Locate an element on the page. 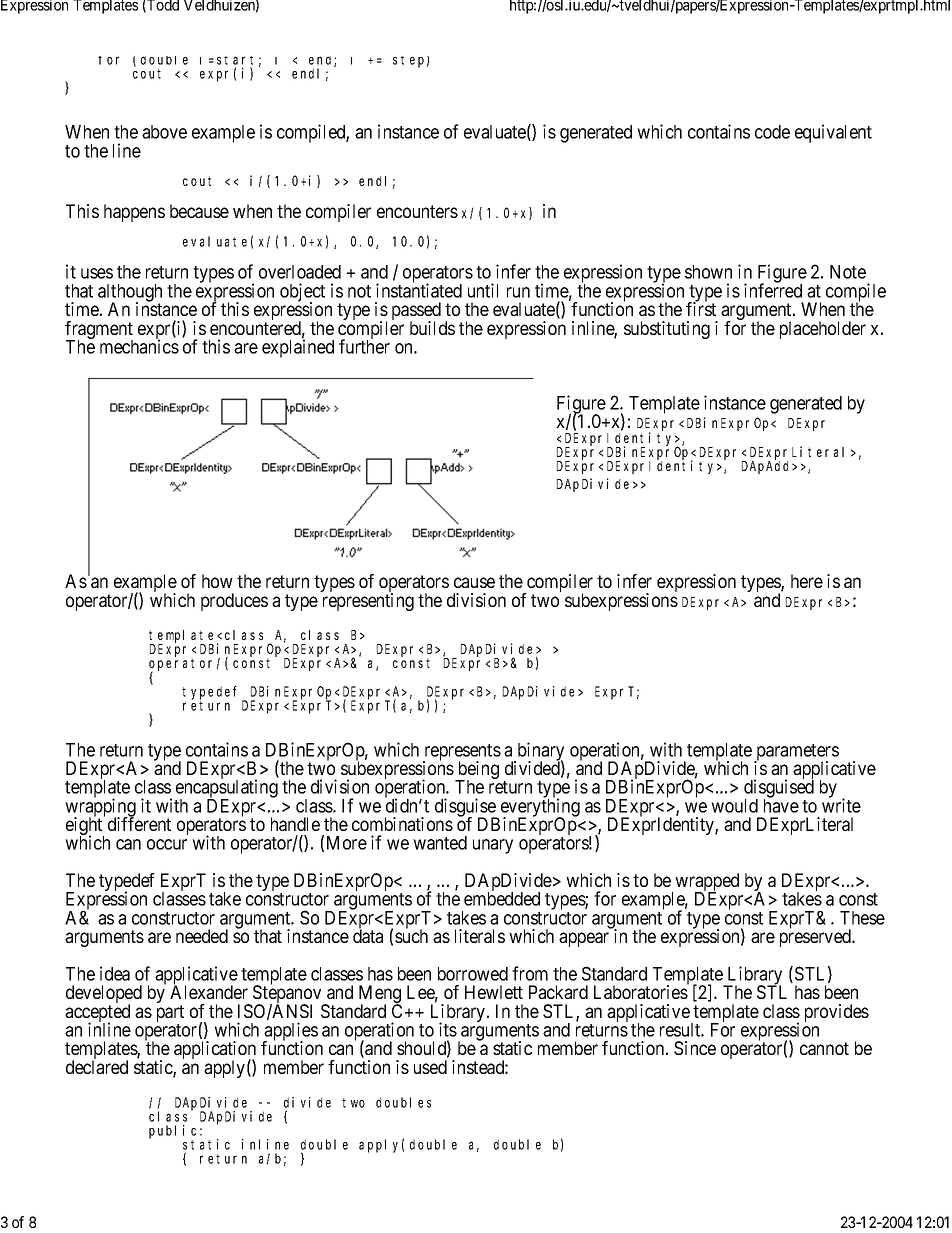 This page has width=952, height=1233. encounters is located at coordinates (417, 211).
